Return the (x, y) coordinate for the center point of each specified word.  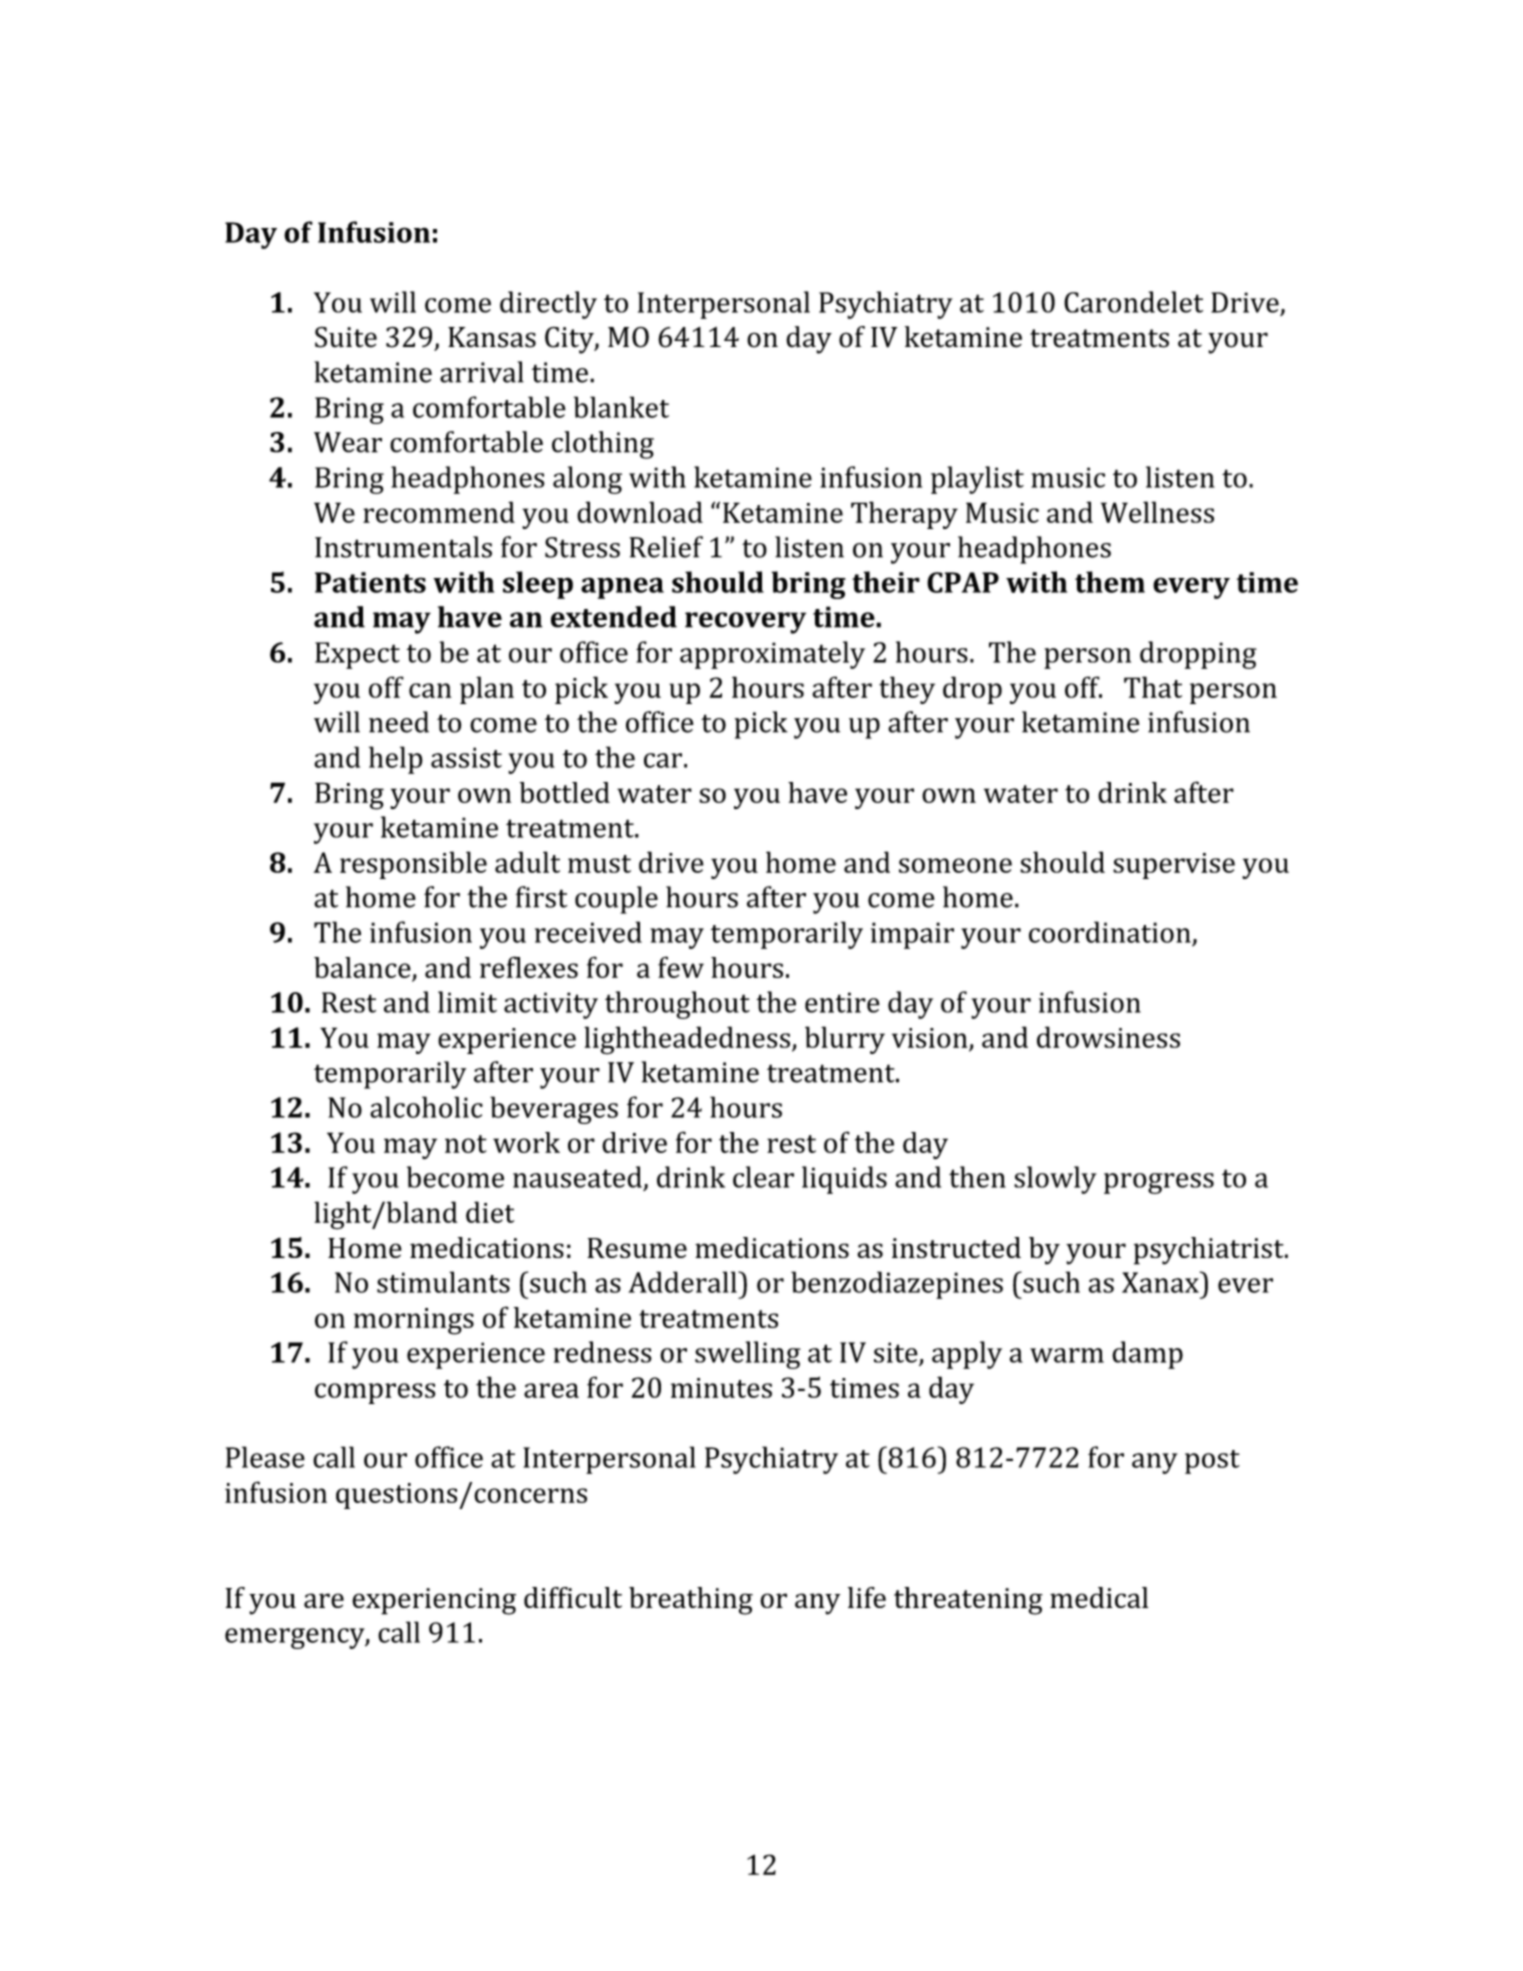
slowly (1055, 1180)
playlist (977, 480)
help (396, 760)
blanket (621, 407)
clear (763, 1177)
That (1153, 687)
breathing (691, 1601)
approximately (772, 655)
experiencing (434, 1601)
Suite (346, 337)
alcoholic (426, 1107)
